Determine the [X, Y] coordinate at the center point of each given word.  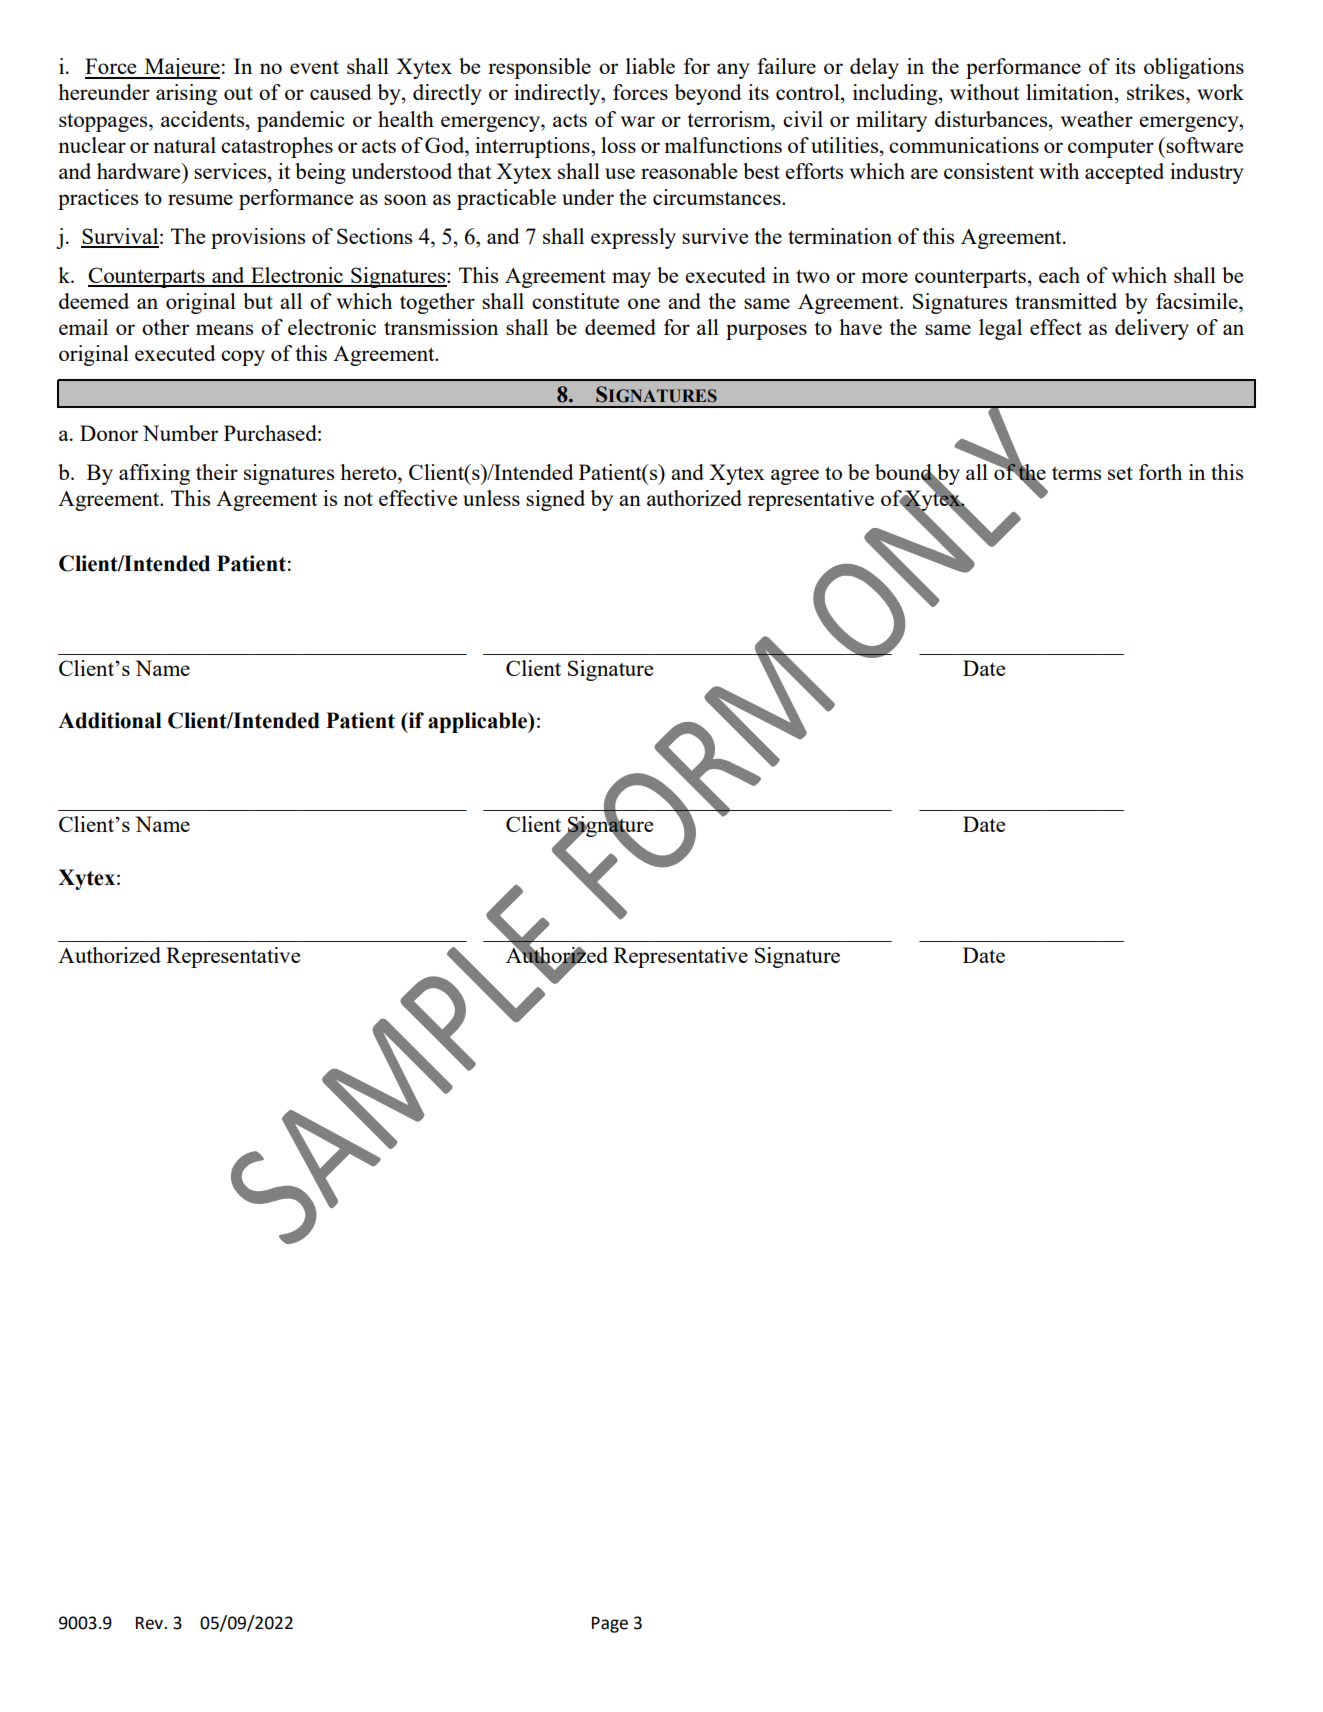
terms [1076, 473]
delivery [1152, 329]
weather [1096, 119]
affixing [154, 474]
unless [491, 498]
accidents [204, 119]
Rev [151, 1623]
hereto [369, 472]
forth [1160, 472]
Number [180, 433]
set [1120, 473]
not [358, 499]
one [644, 303]
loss [618, 145]
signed [555, 500]
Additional [110, 720]
